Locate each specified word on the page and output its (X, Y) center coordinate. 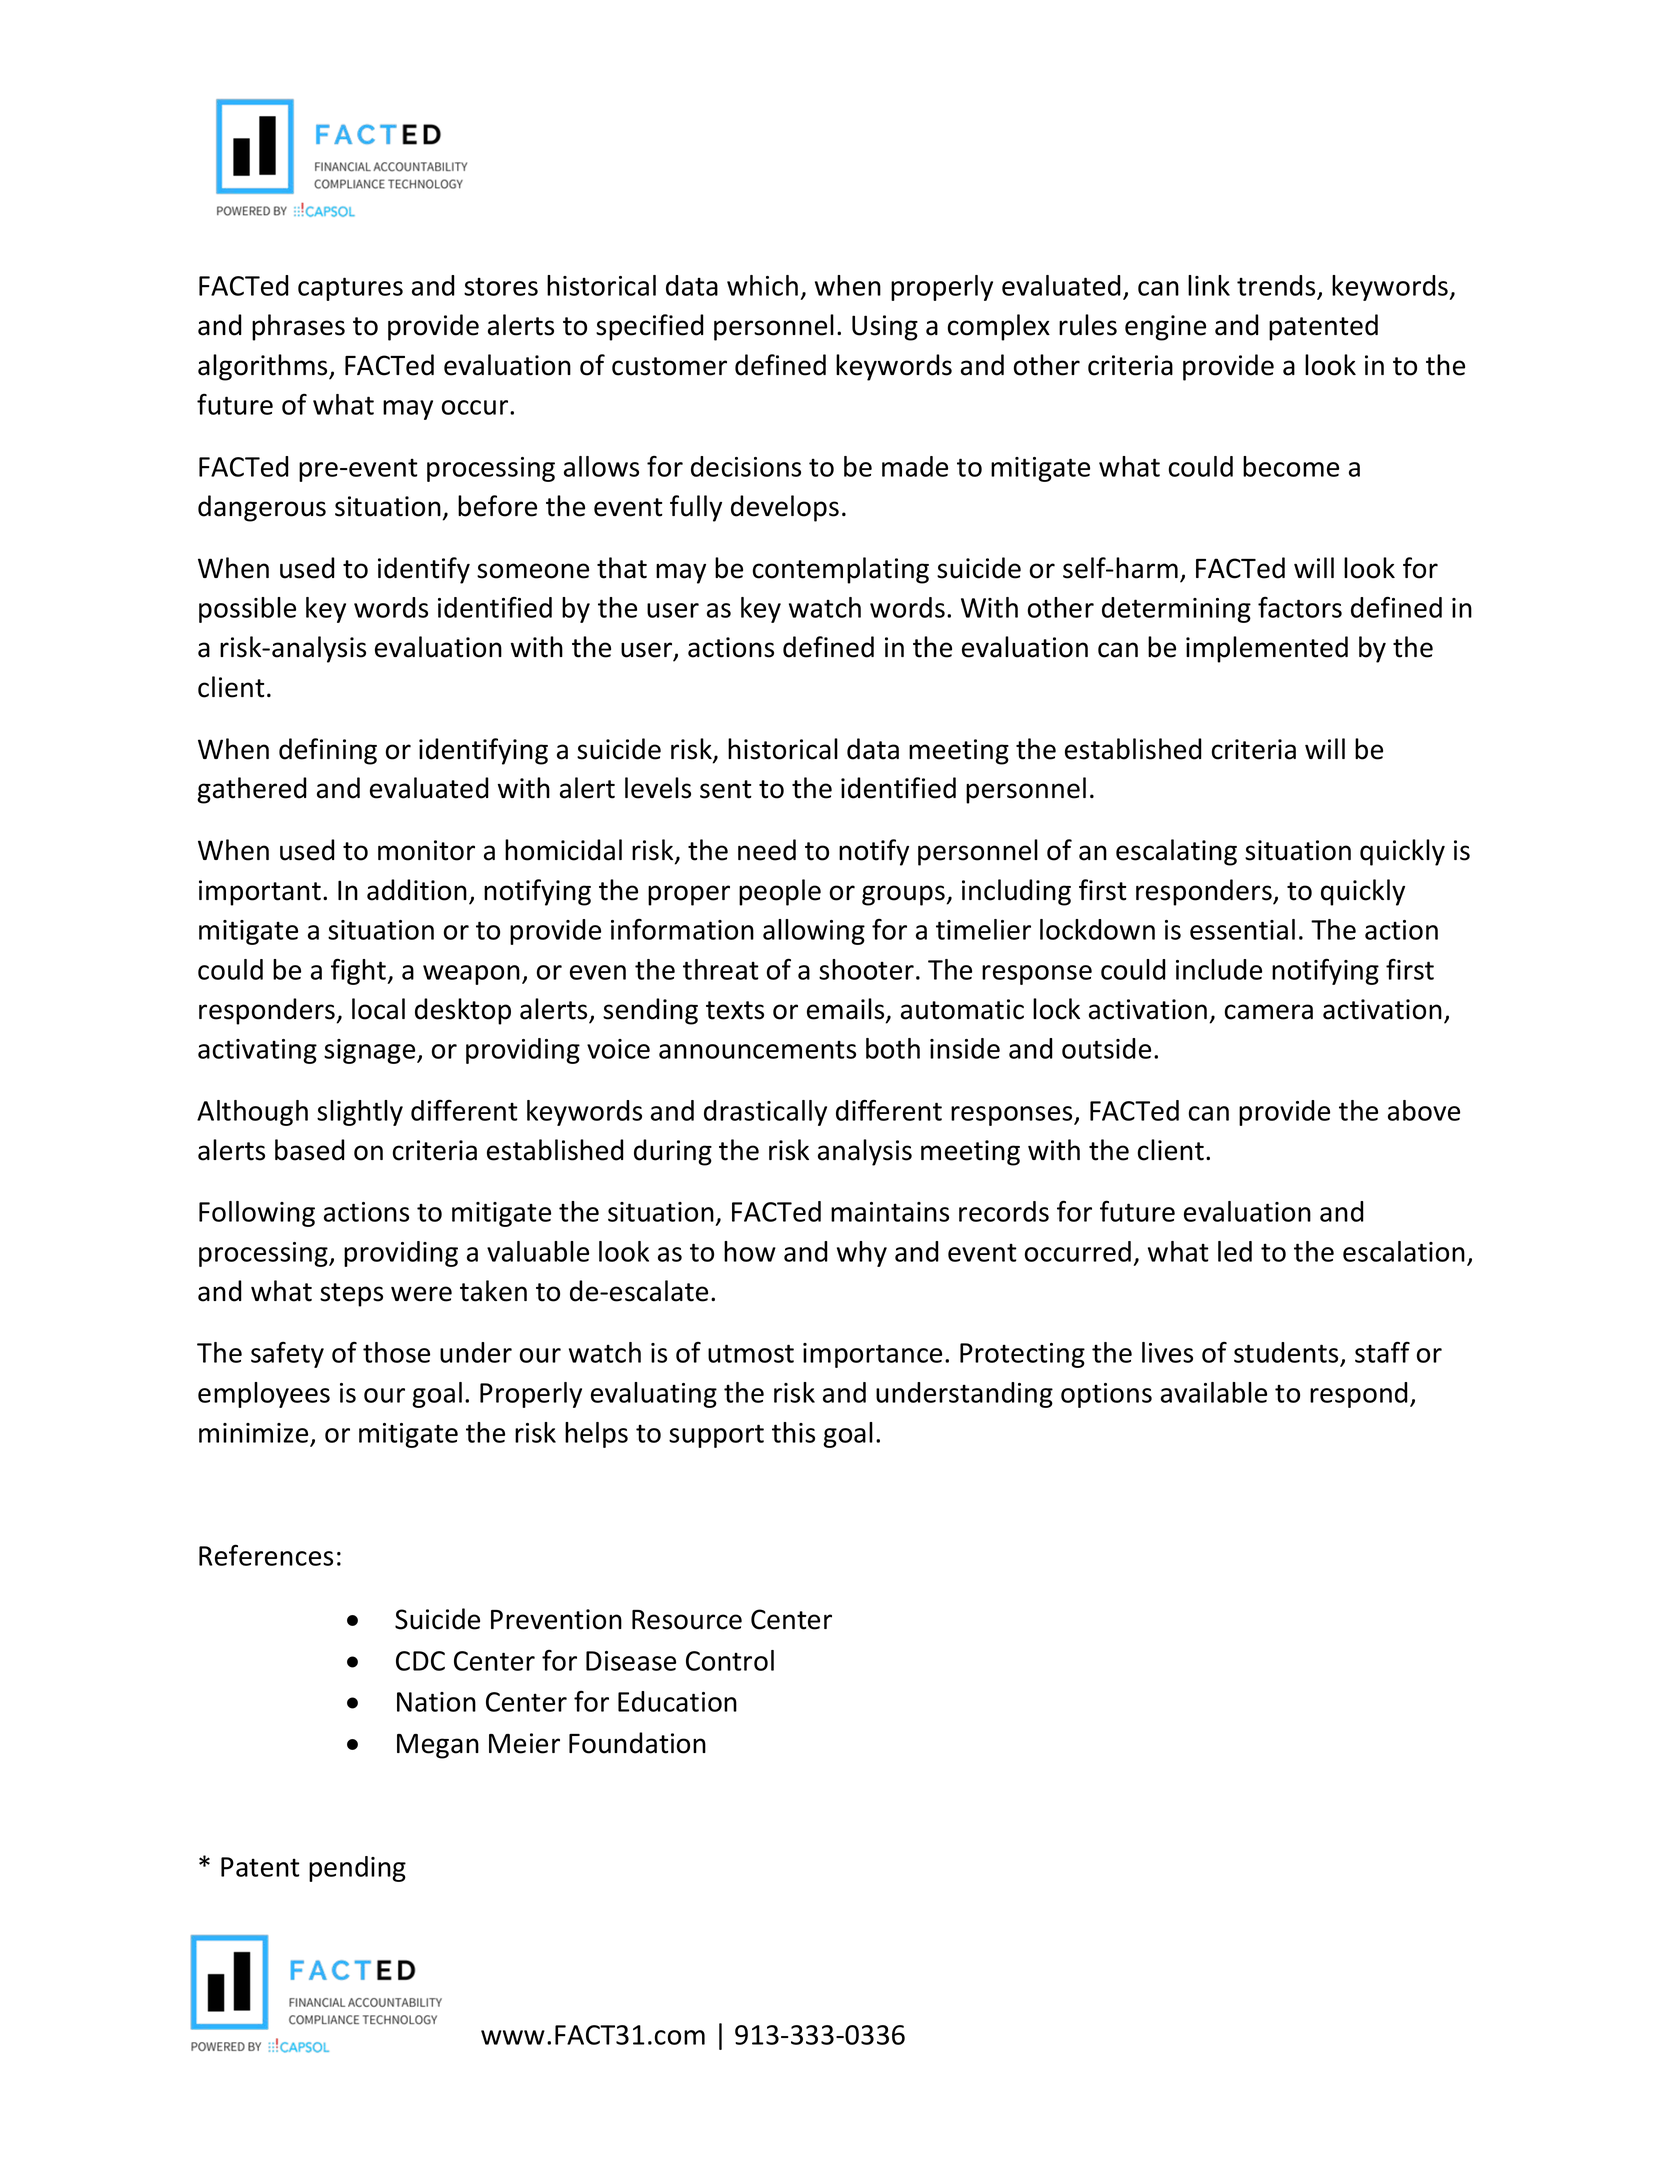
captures (350, 289)
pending (357, 1869)
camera (1269, 1012)
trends (1276, 285)
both (893, 1048)
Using (885, 328)
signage (371, 1051)
